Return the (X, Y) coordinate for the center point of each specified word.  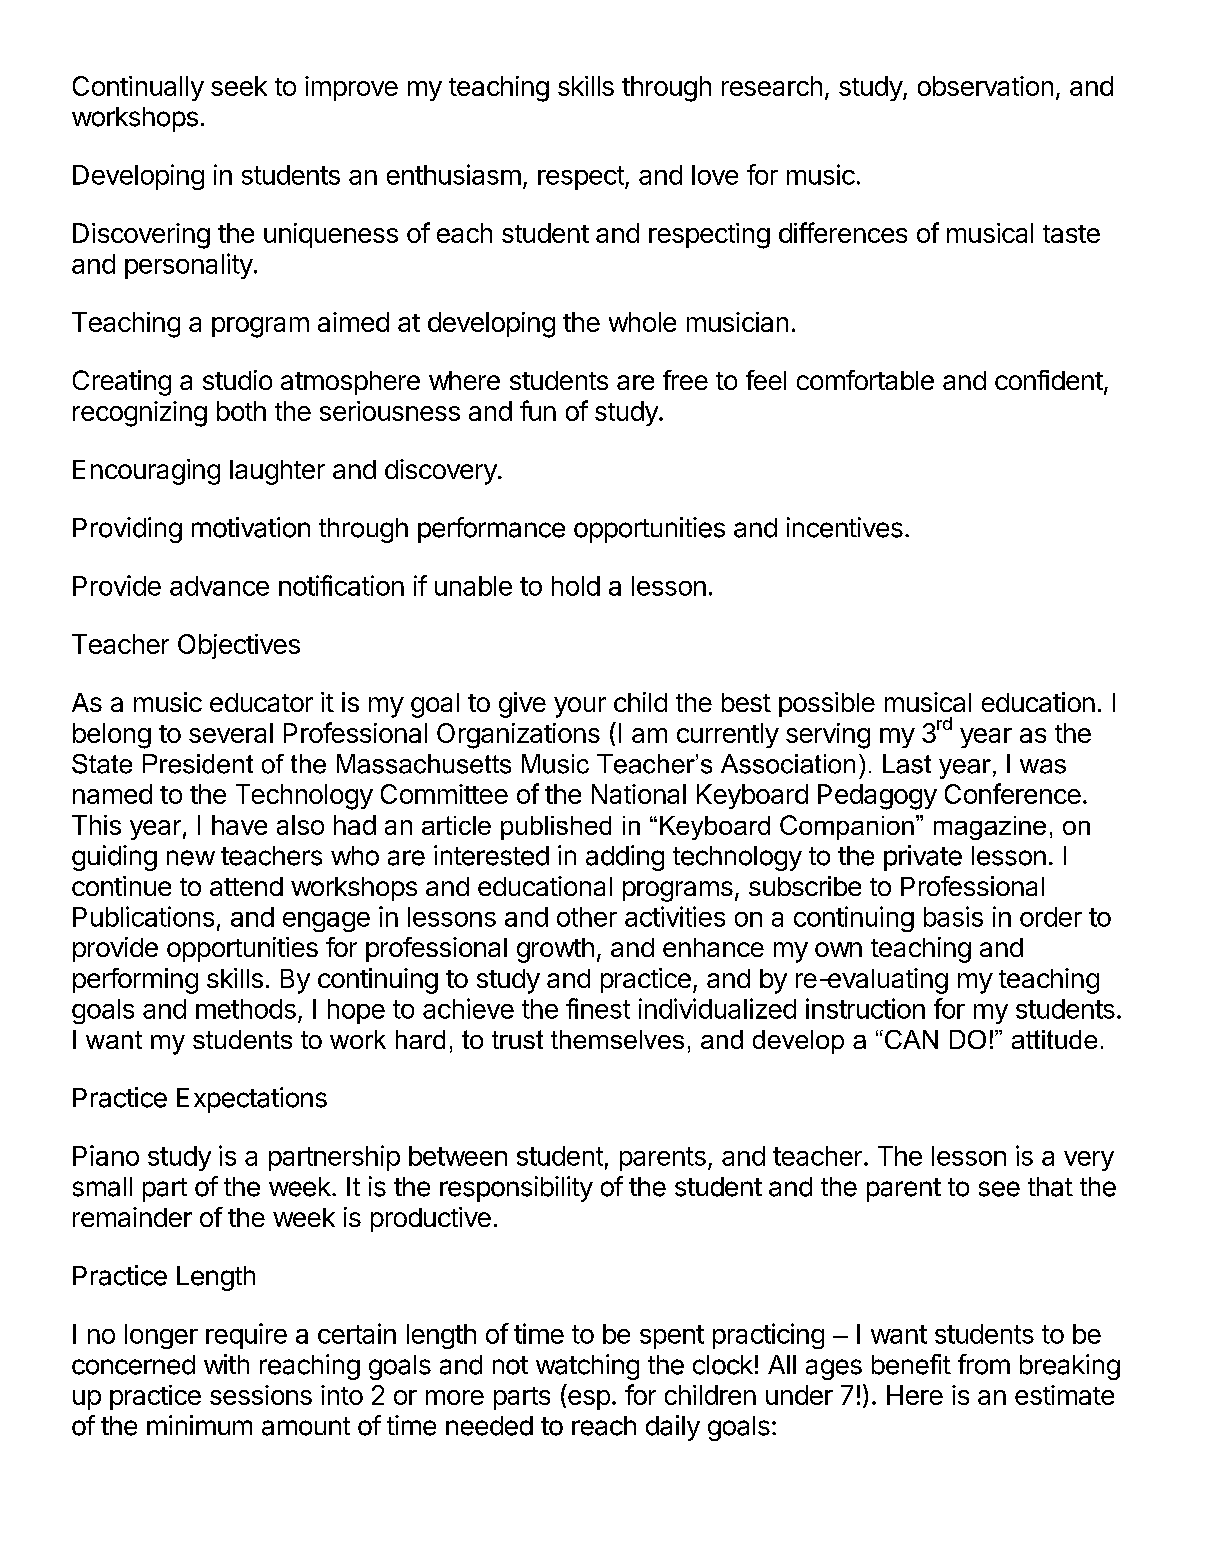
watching (587, 1367)
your (580, 707)
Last (907, 764)
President (198, 764)
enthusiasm (454, 174)
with (226, 1364)
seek (239, 86)
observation (985, 86)
